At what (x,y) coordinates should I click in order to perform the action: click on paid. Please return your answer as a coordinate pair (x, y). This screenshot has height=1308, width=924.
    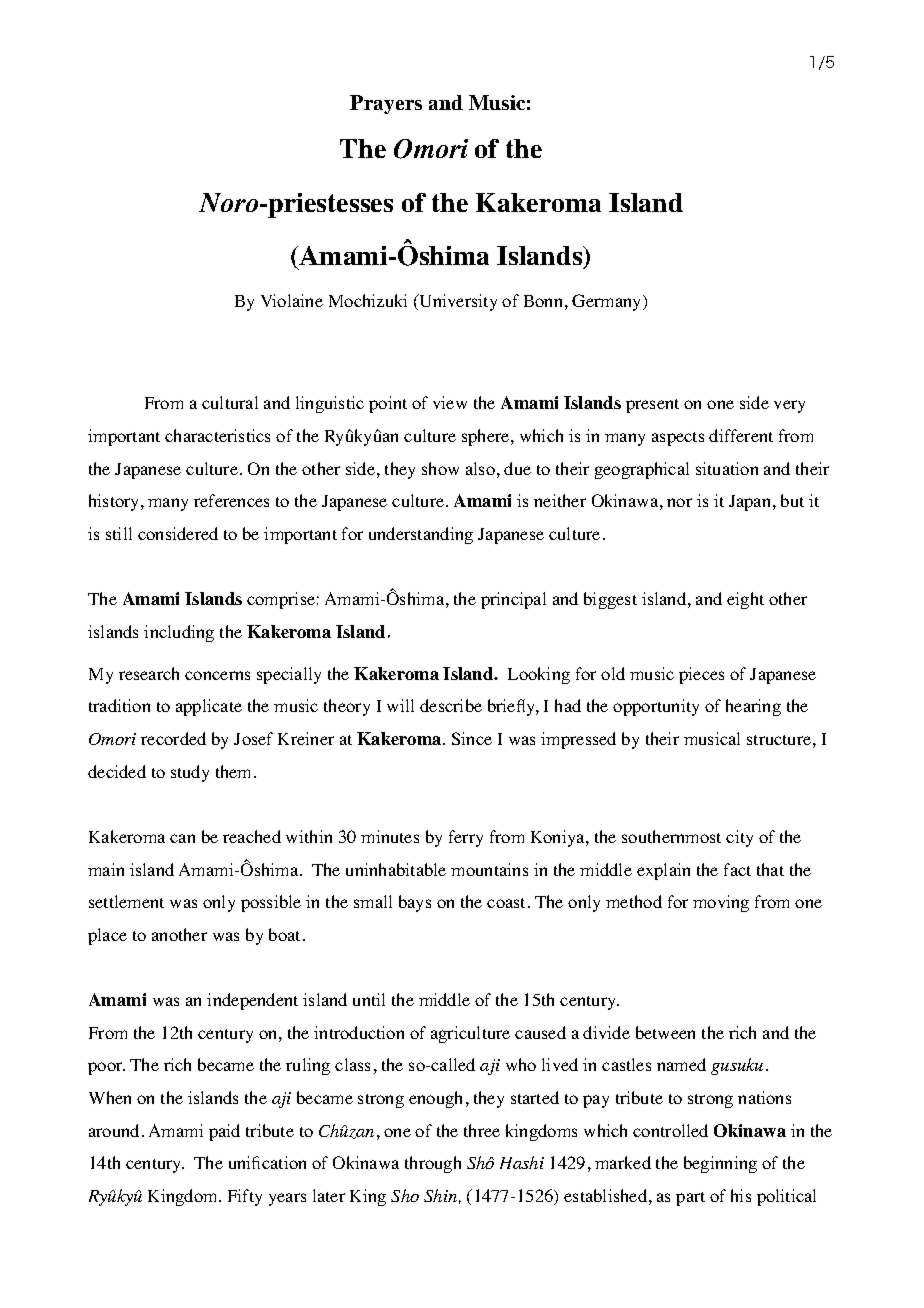
    Looking at the image, I should click on (224, 1132).
